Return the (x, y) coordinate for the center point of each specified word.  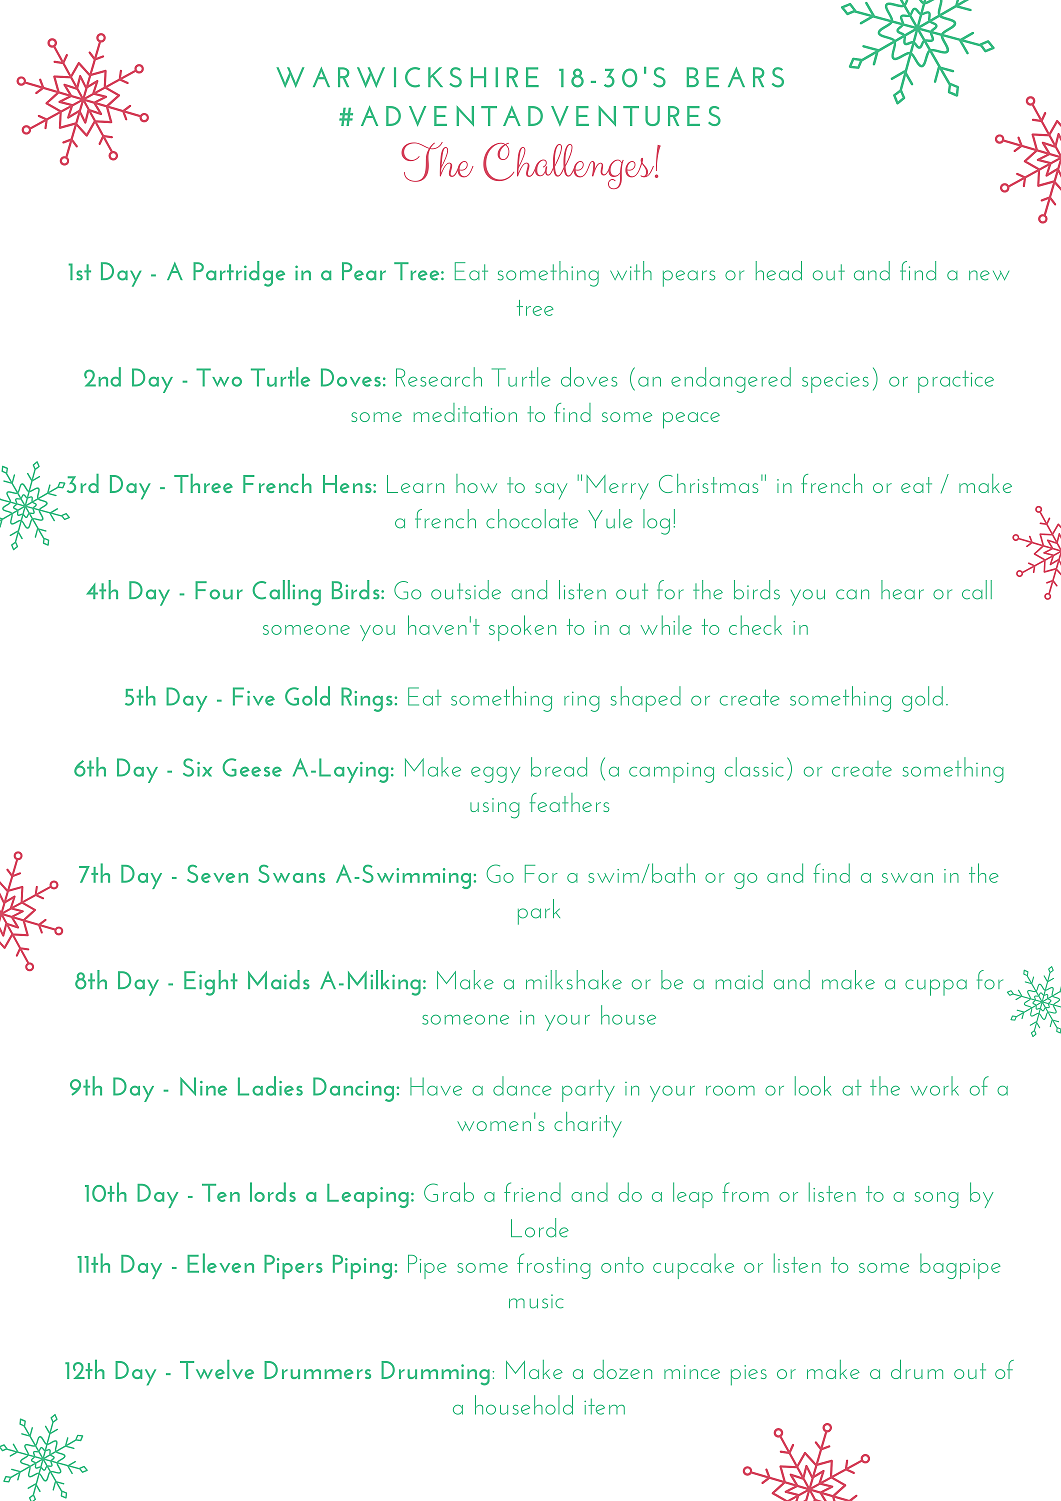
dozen (623, 1369)
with (631, 270)
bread (559, 767)
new (989, 275)
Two (219, 377)
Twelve (217, 1369)
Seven (217, 873)
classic (754, 767)
